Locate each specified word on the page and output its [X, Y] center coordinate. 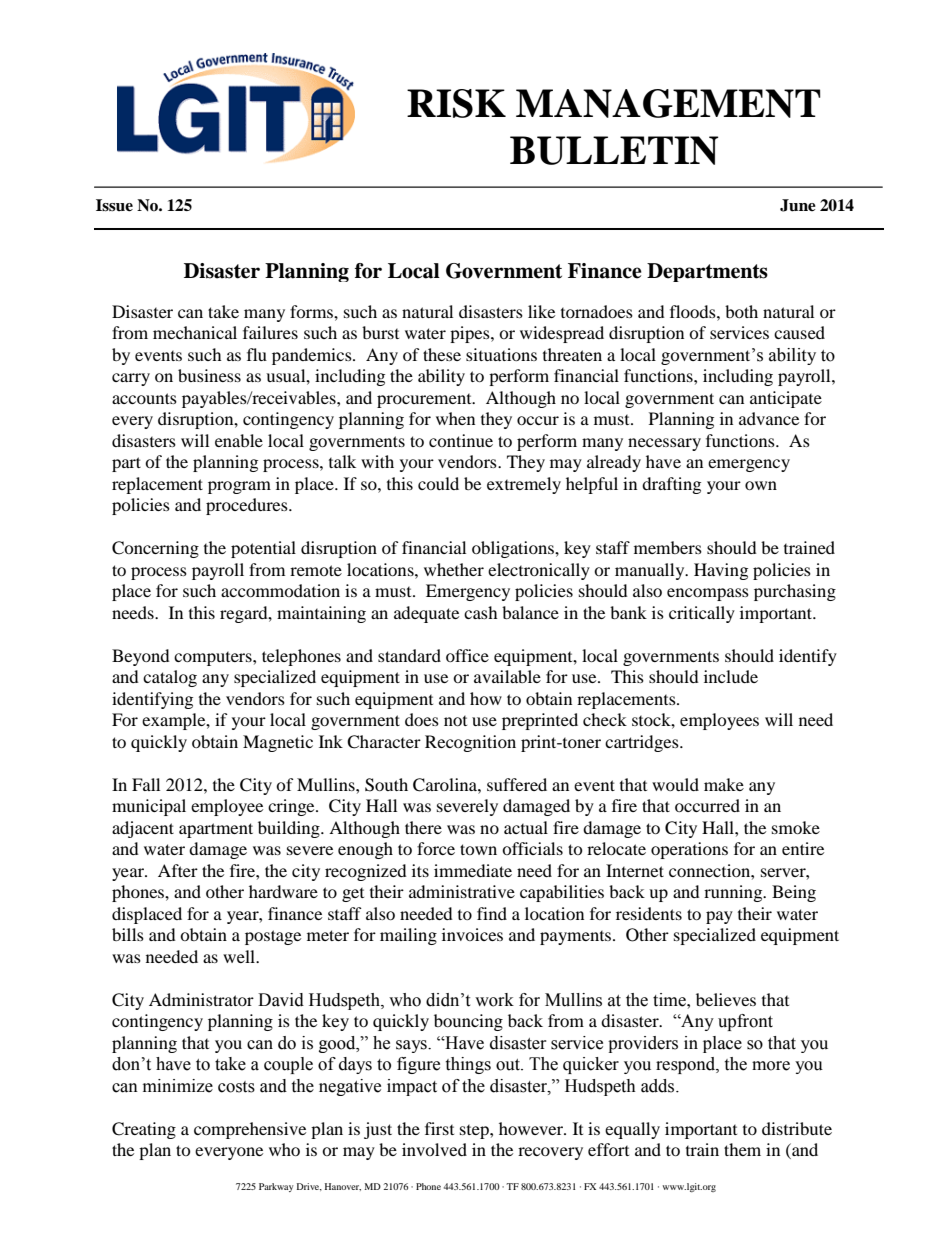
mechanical [195, 332]
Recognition [470, 743]
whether [454, 569]
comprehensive [250, 1130]
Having [721, 571]
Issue [114, 205]
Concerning [155, 549]
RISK [456, 103]
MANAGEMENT [668, 103]
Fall [146, 784]
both [741, 311]
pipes [471, 334]
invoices [472, 934]
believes [726, 999]
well [240, 956]
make [724, 784]
